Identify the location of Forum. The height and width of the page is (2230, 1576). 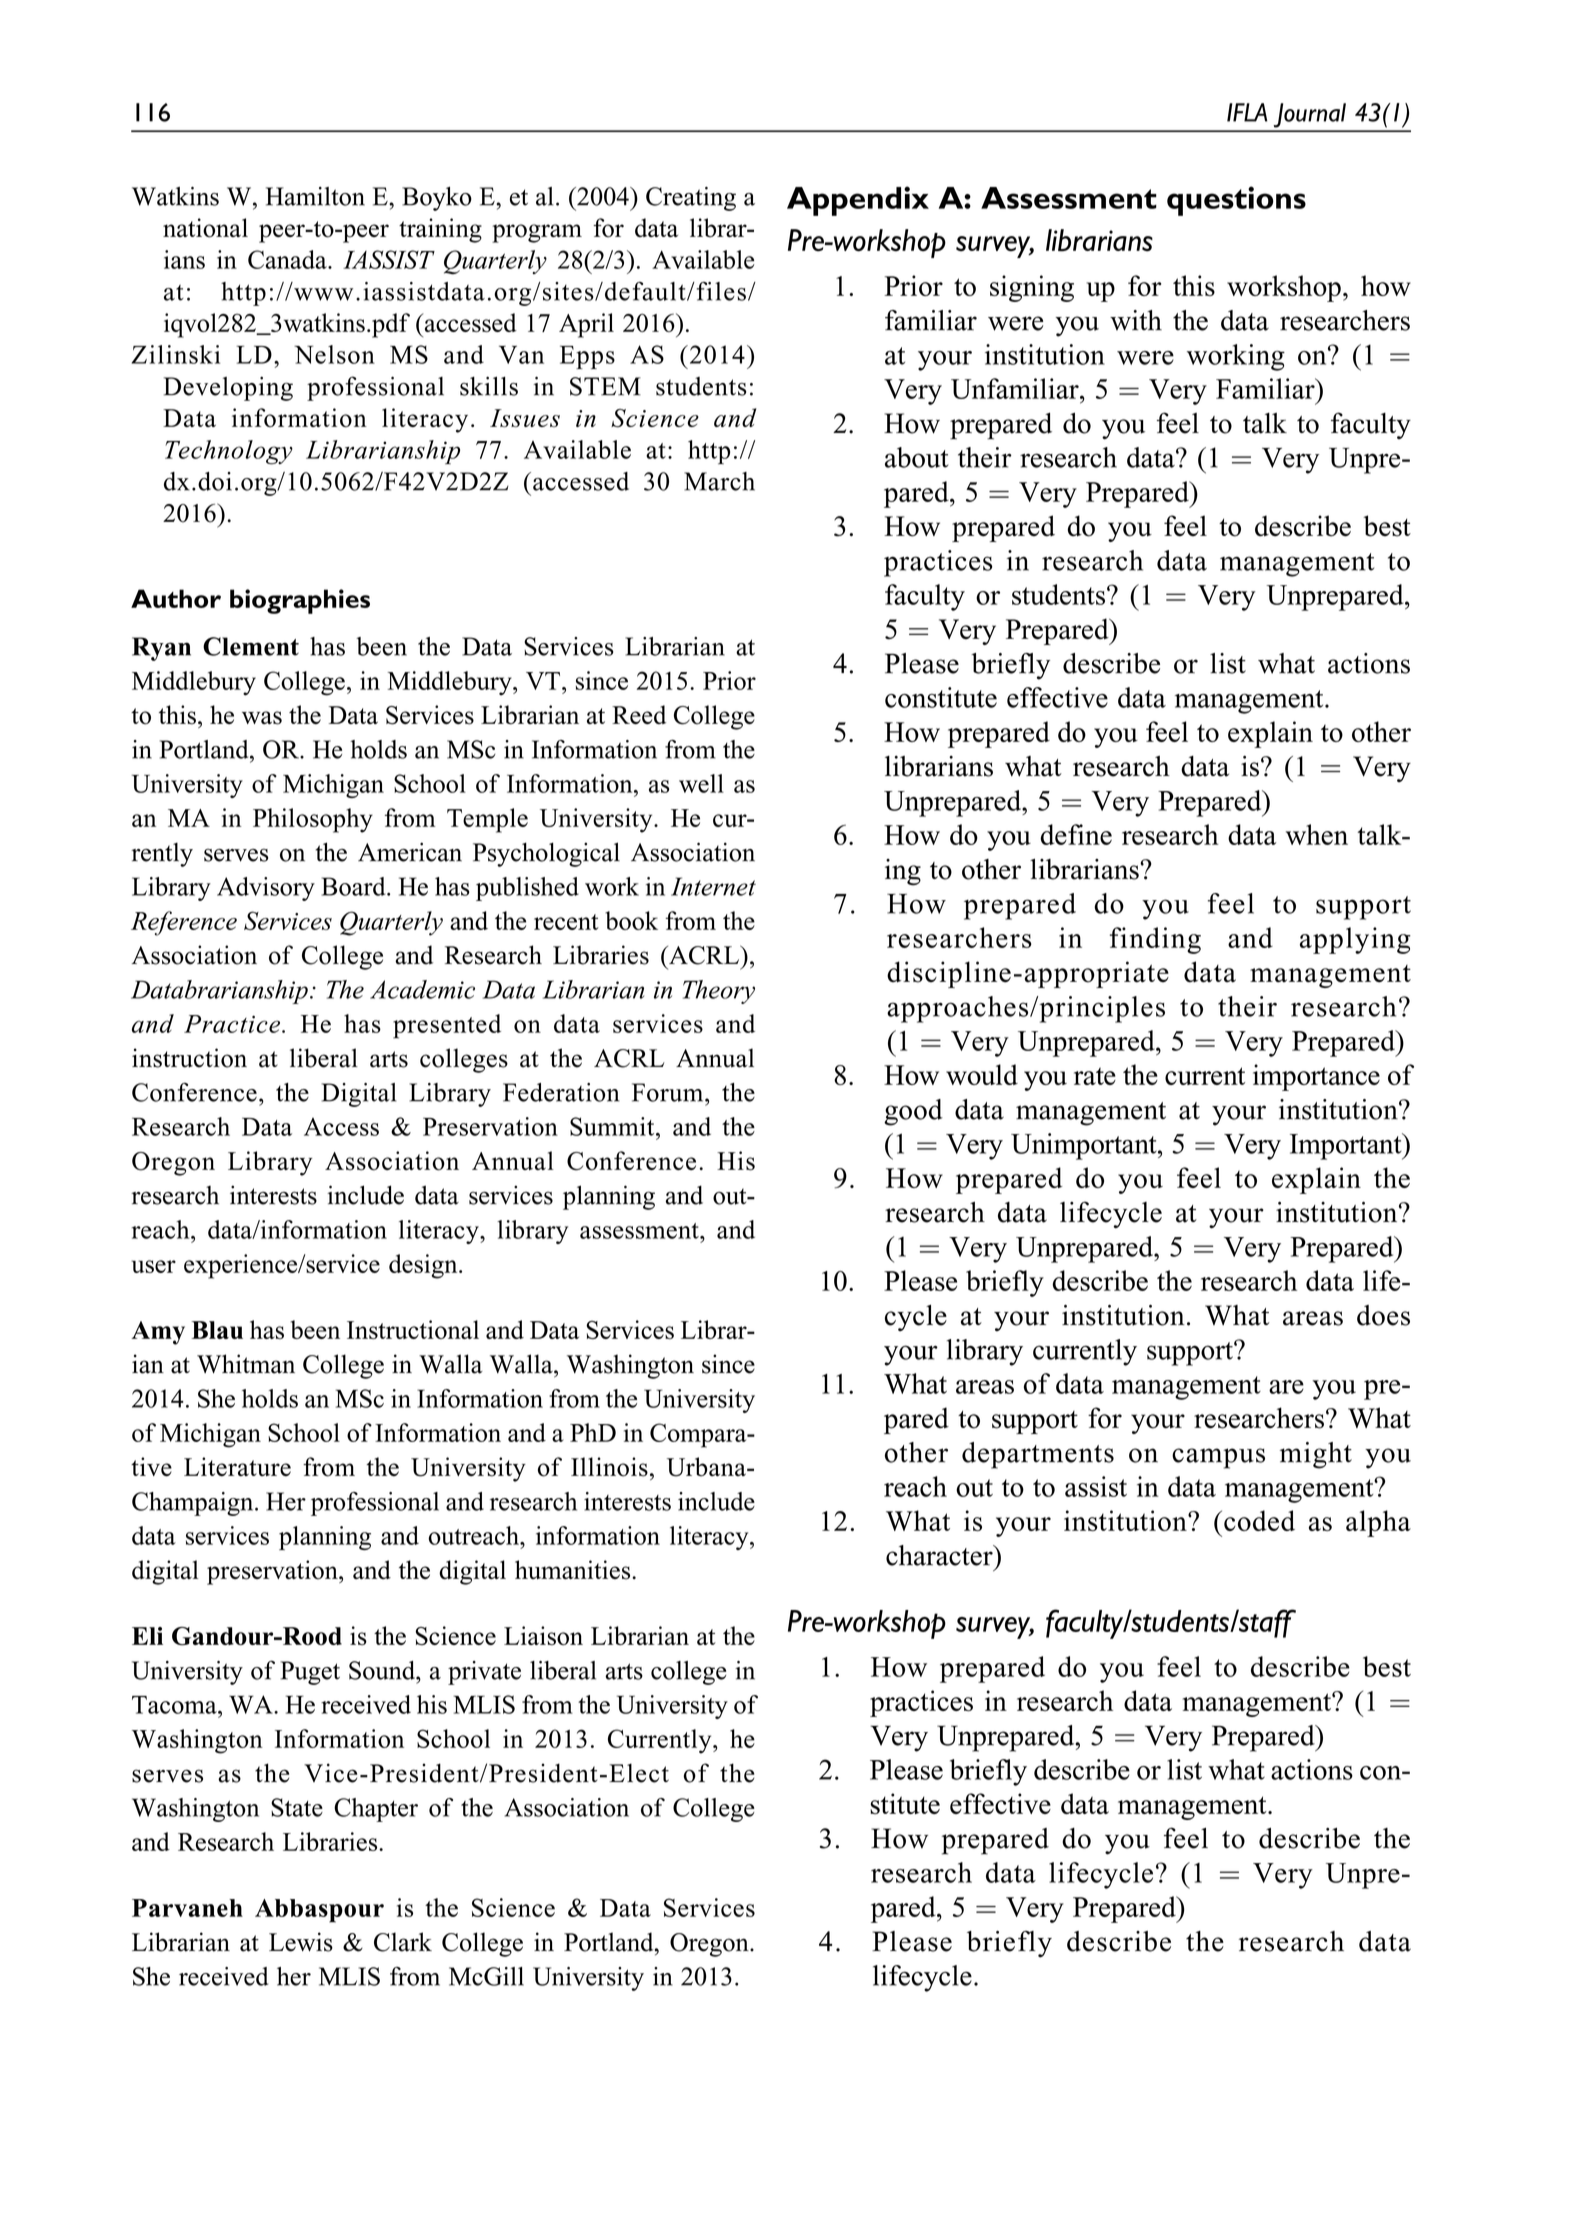
(669, 1092).
